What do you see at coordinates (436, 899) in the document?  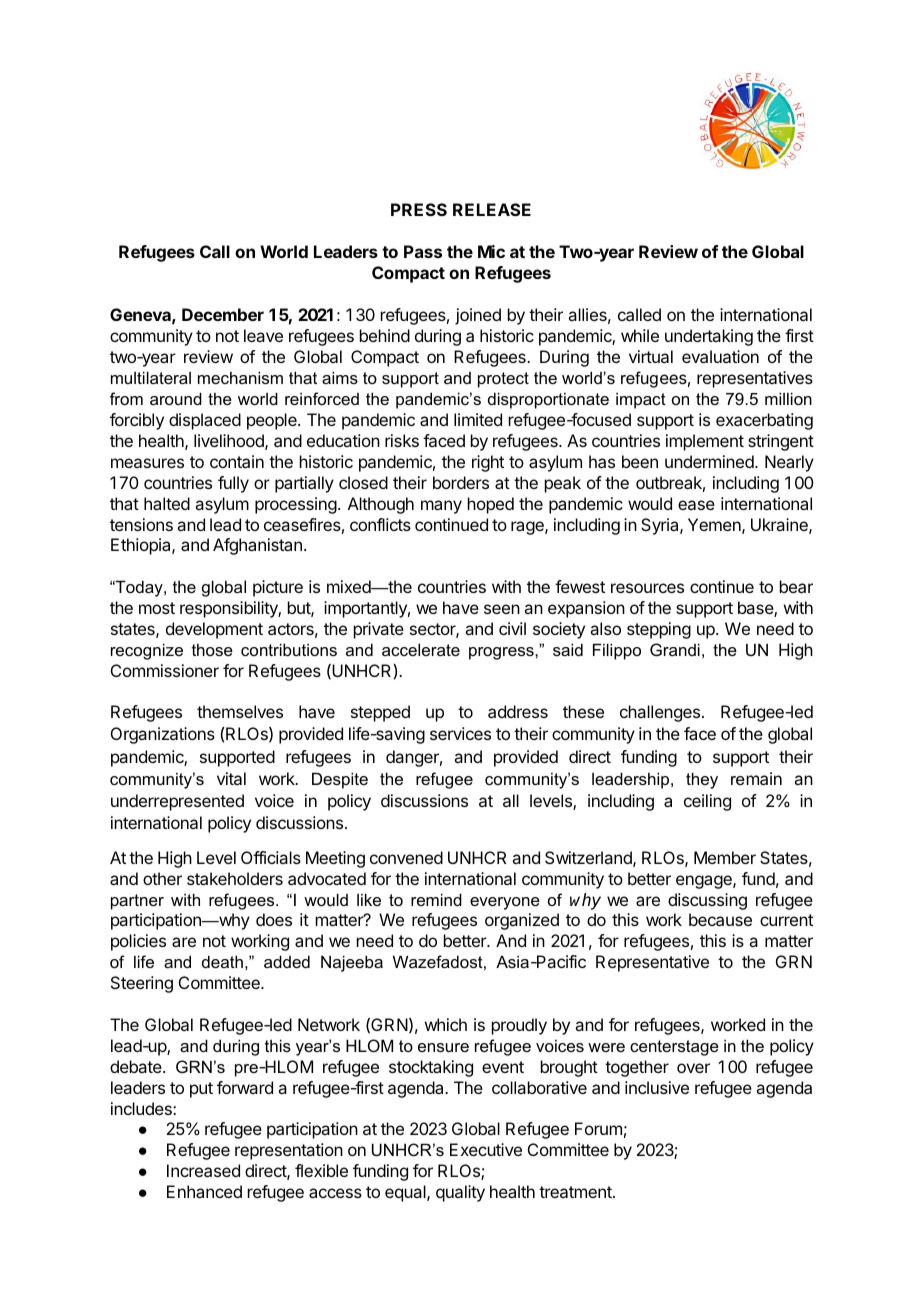 I see `remind` at bounding box center [436, 899].
